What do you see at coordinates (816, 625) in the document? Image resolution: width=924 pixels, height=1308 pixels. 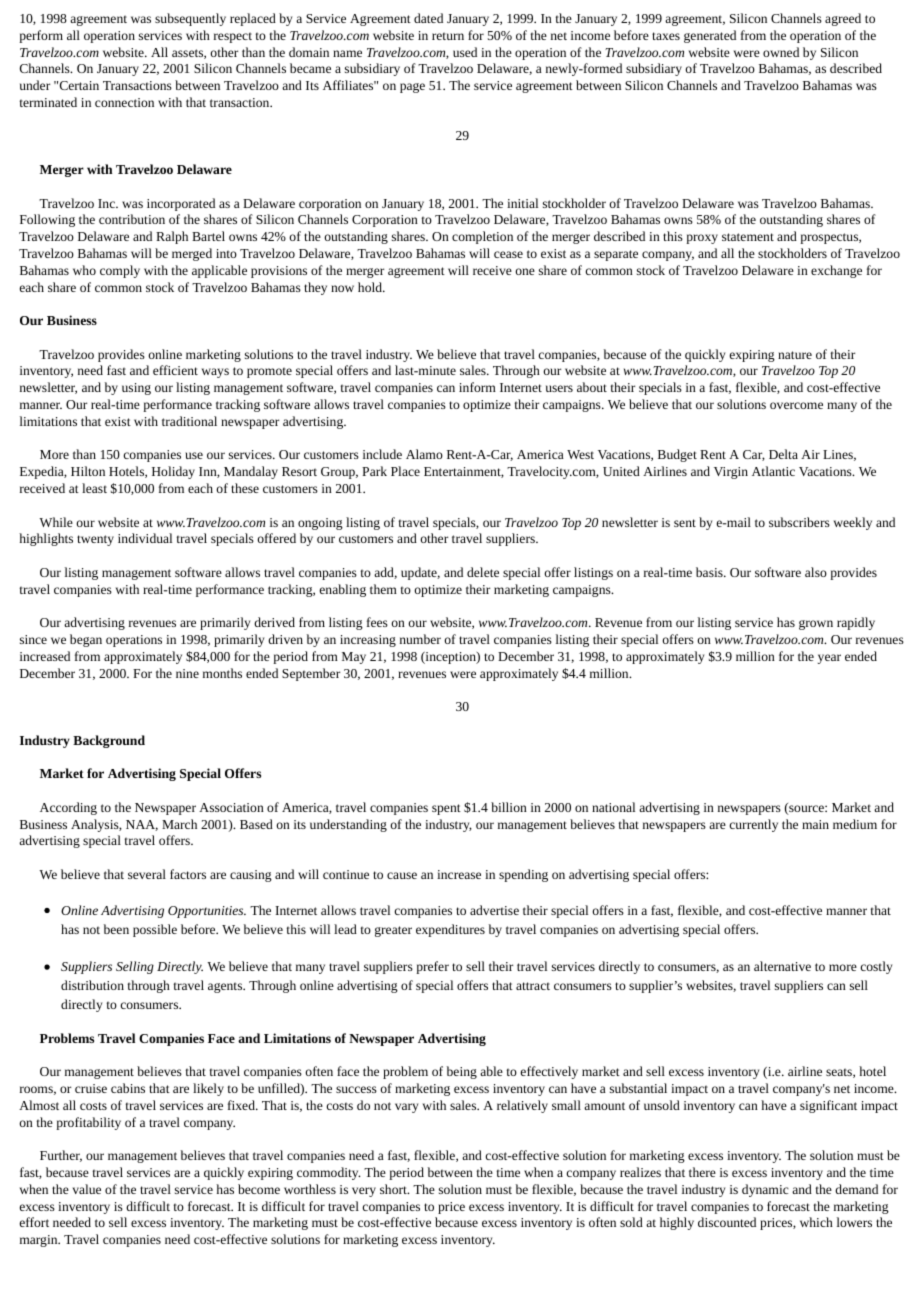 I see `grown` at bounding box center [816, 625].
